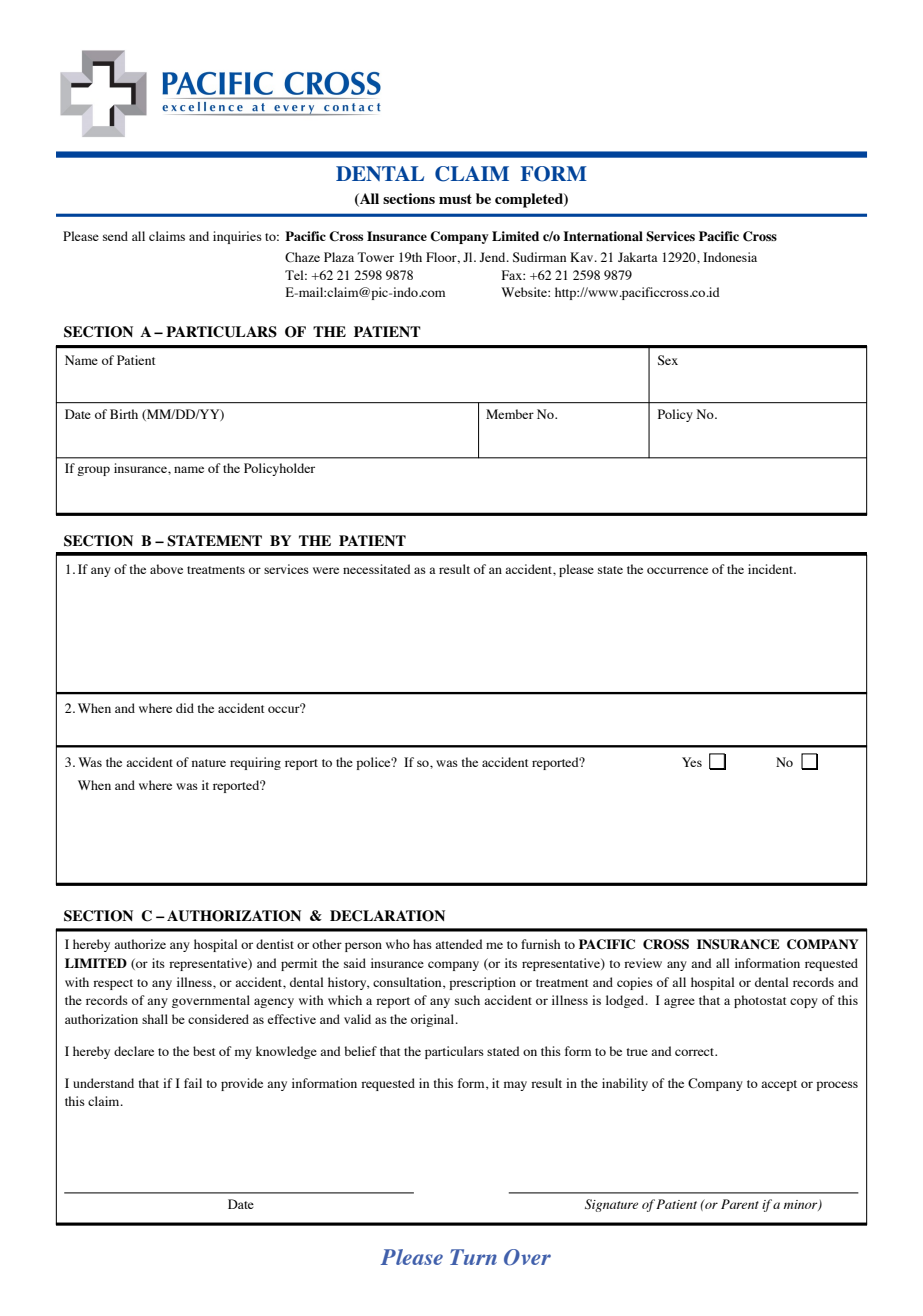  I want to click on Yes, so click(692, 762).
